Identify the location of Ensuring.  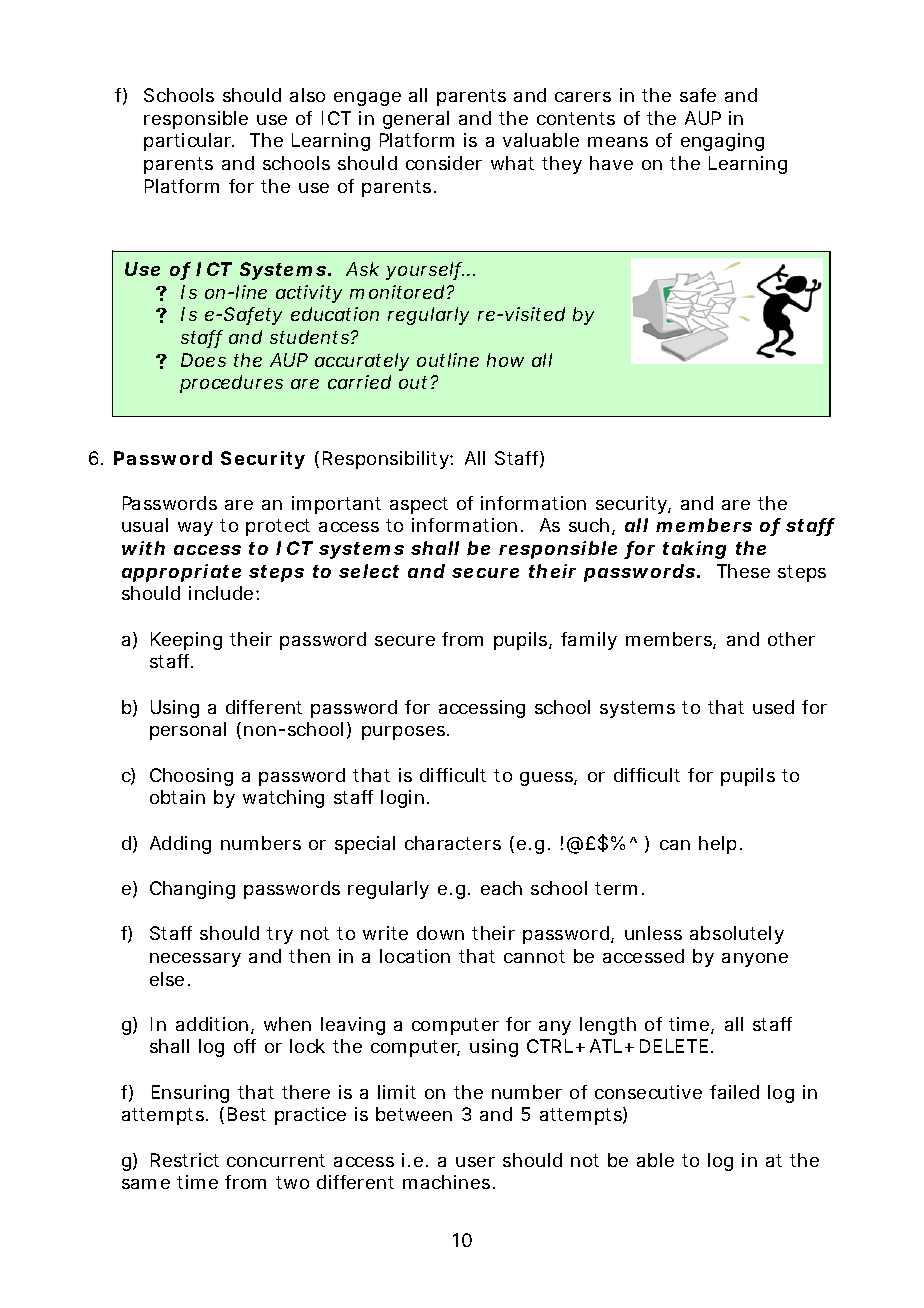
(190, 1094).
